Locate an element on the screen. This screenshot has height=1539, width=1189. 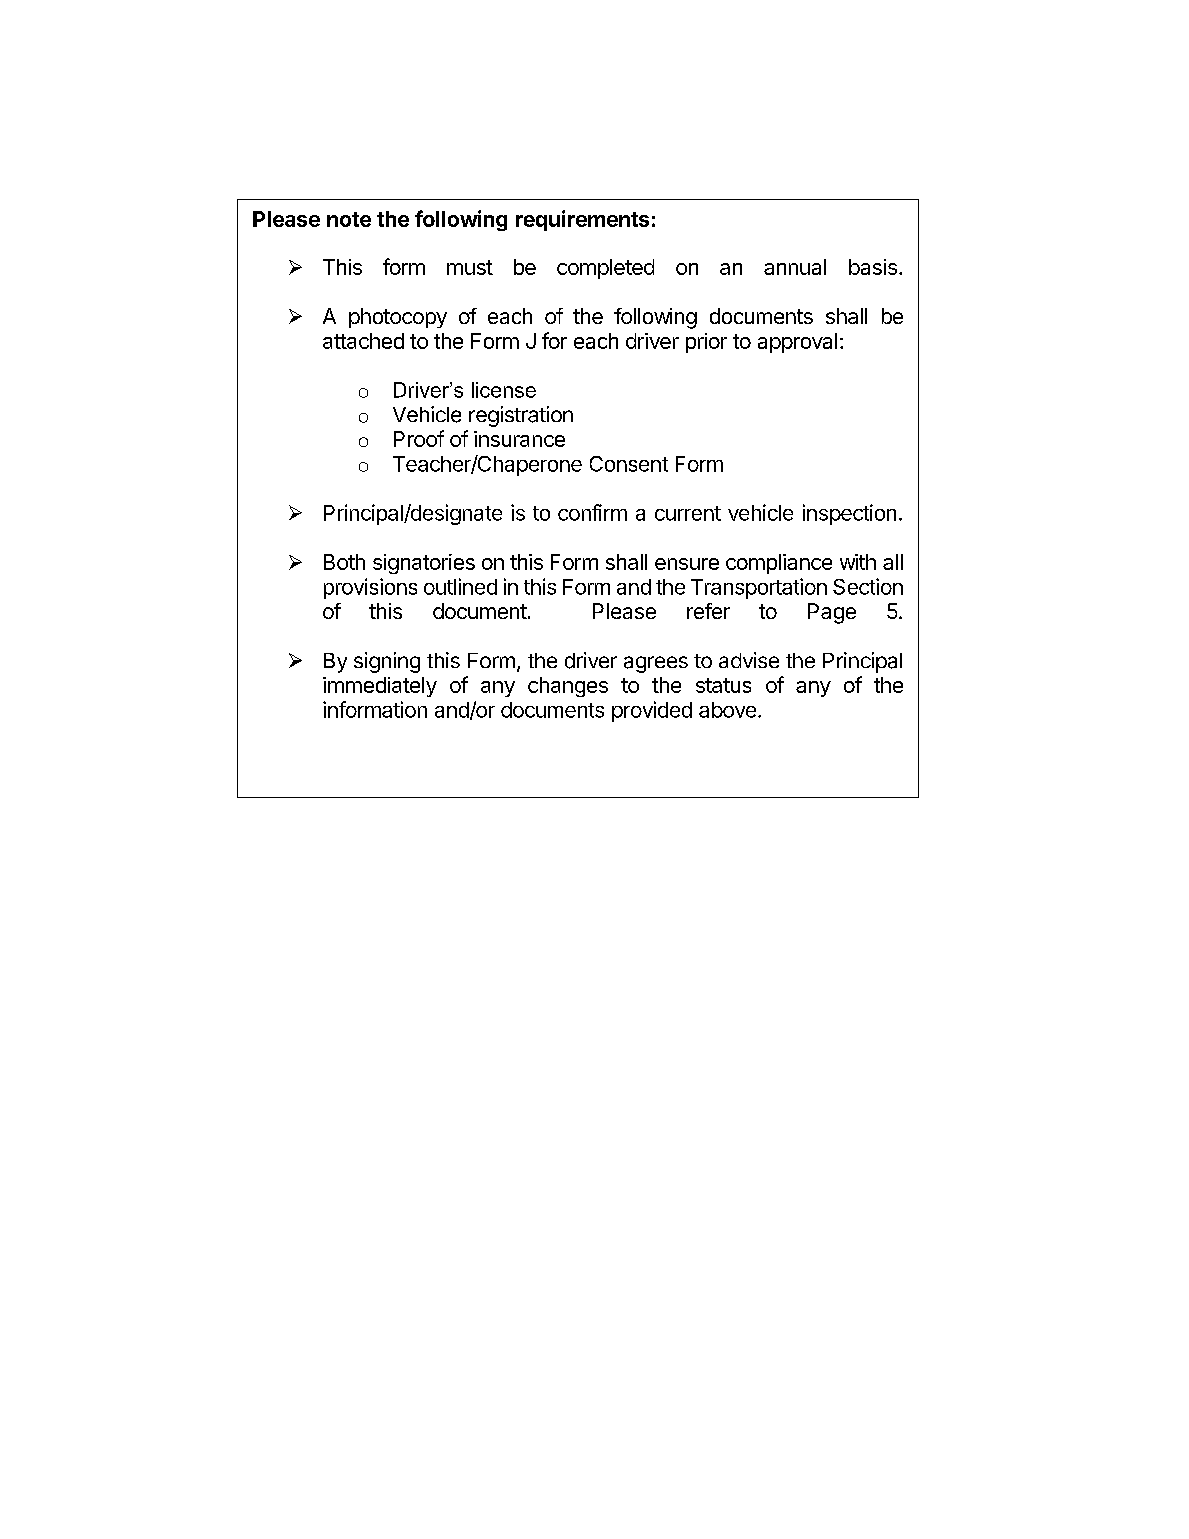
immediately is located at coordinates (380, 687).
